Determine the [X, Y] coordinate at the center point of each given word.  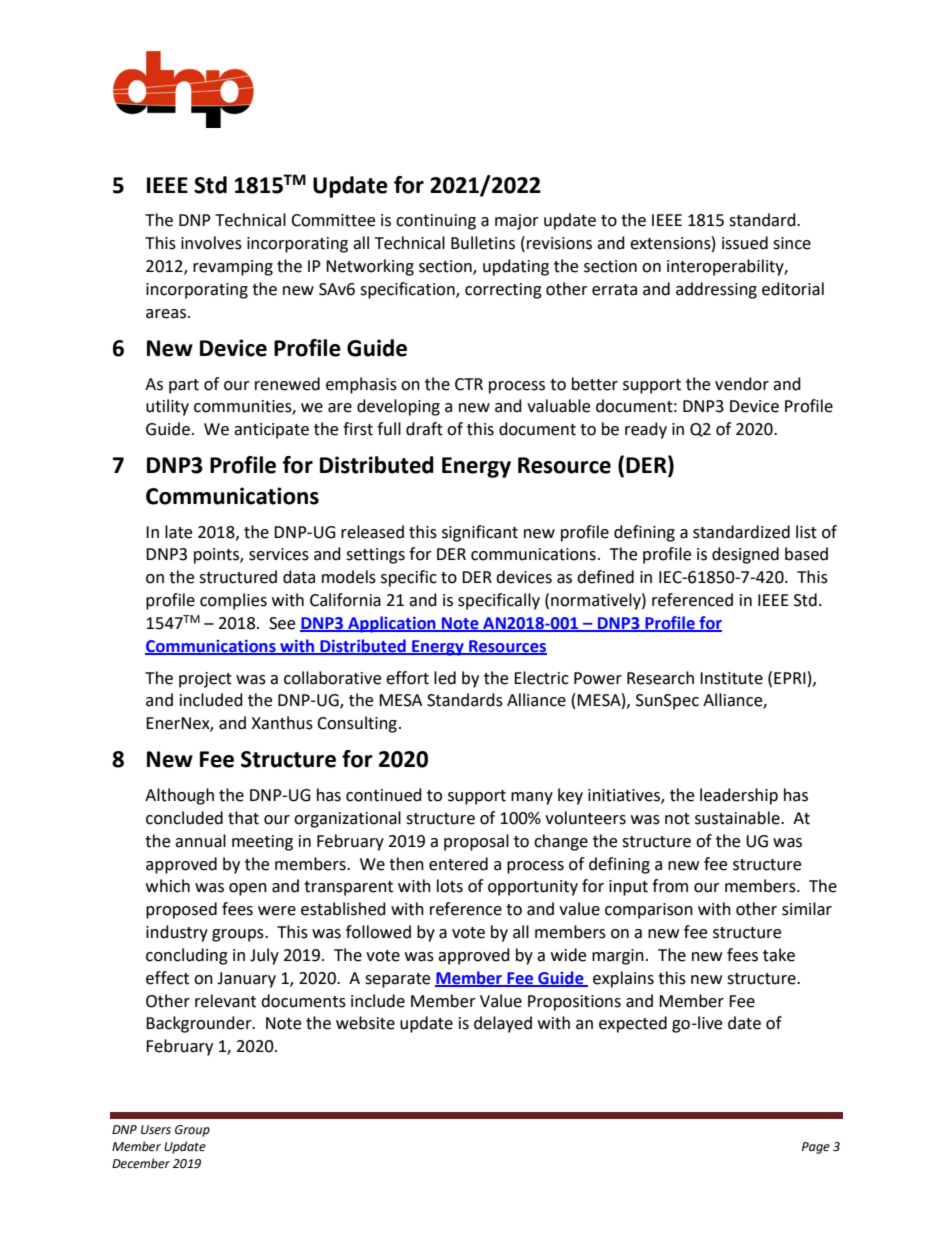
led [445, 678]
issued [745, 243]
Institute [731, 678]
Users [156, 1130]
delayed [503, 1024]
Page [816, 1148]
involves [211, 243]
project [205, 680]
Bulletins [483, 243]
